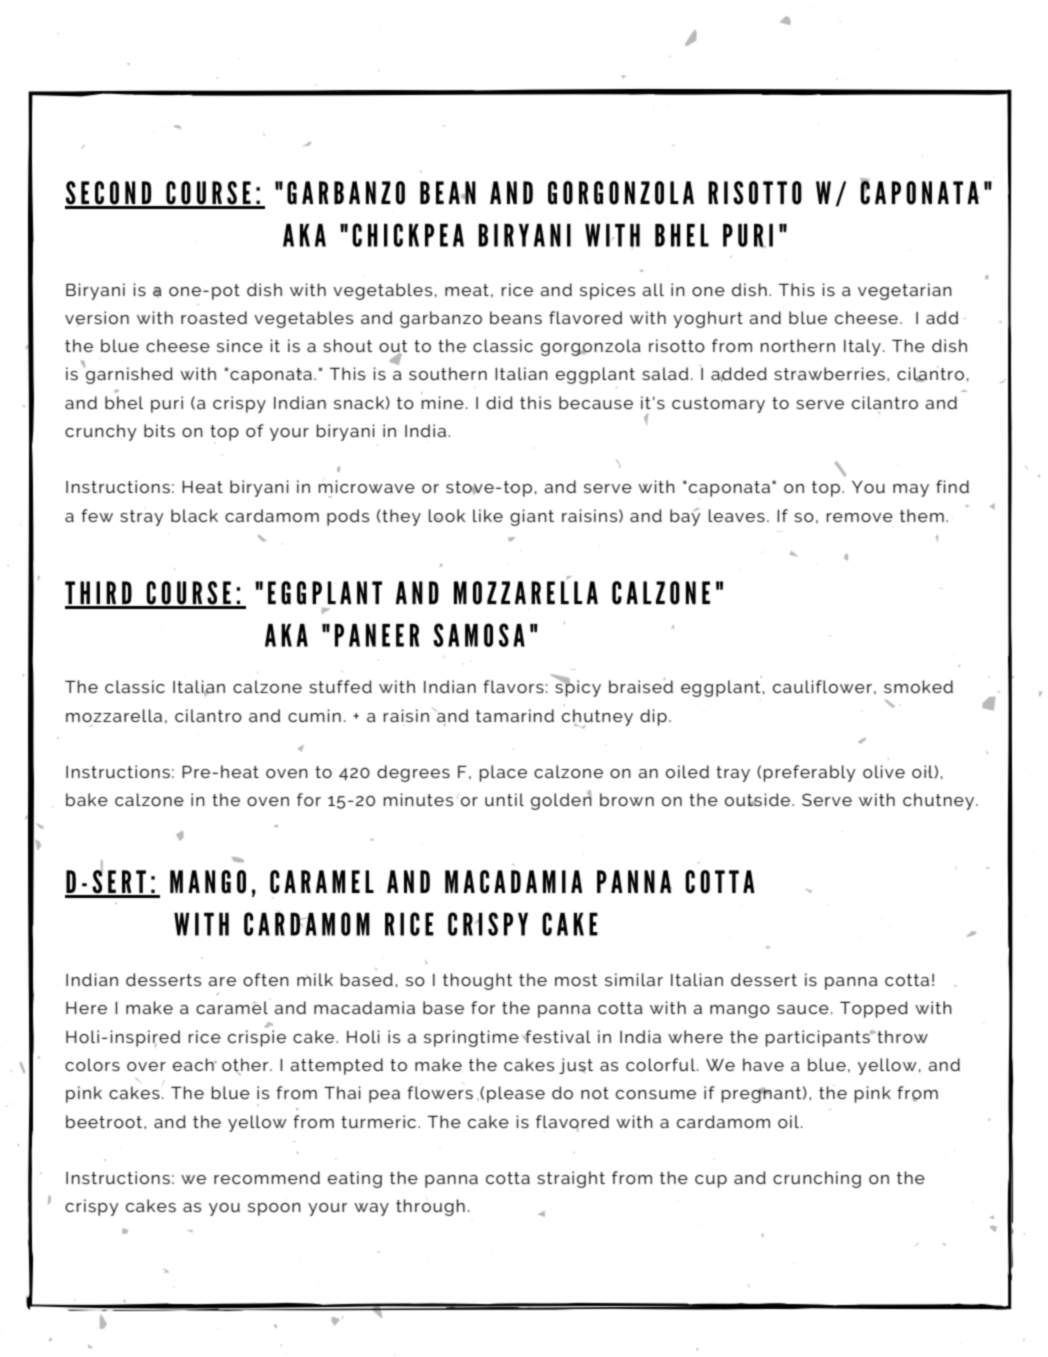 The height and width of the screenshot is (1357, 1048). What do you see at coordinates (571, 1179) in the screenshot?
I see `straight` at bounding box center [571, 1179].
